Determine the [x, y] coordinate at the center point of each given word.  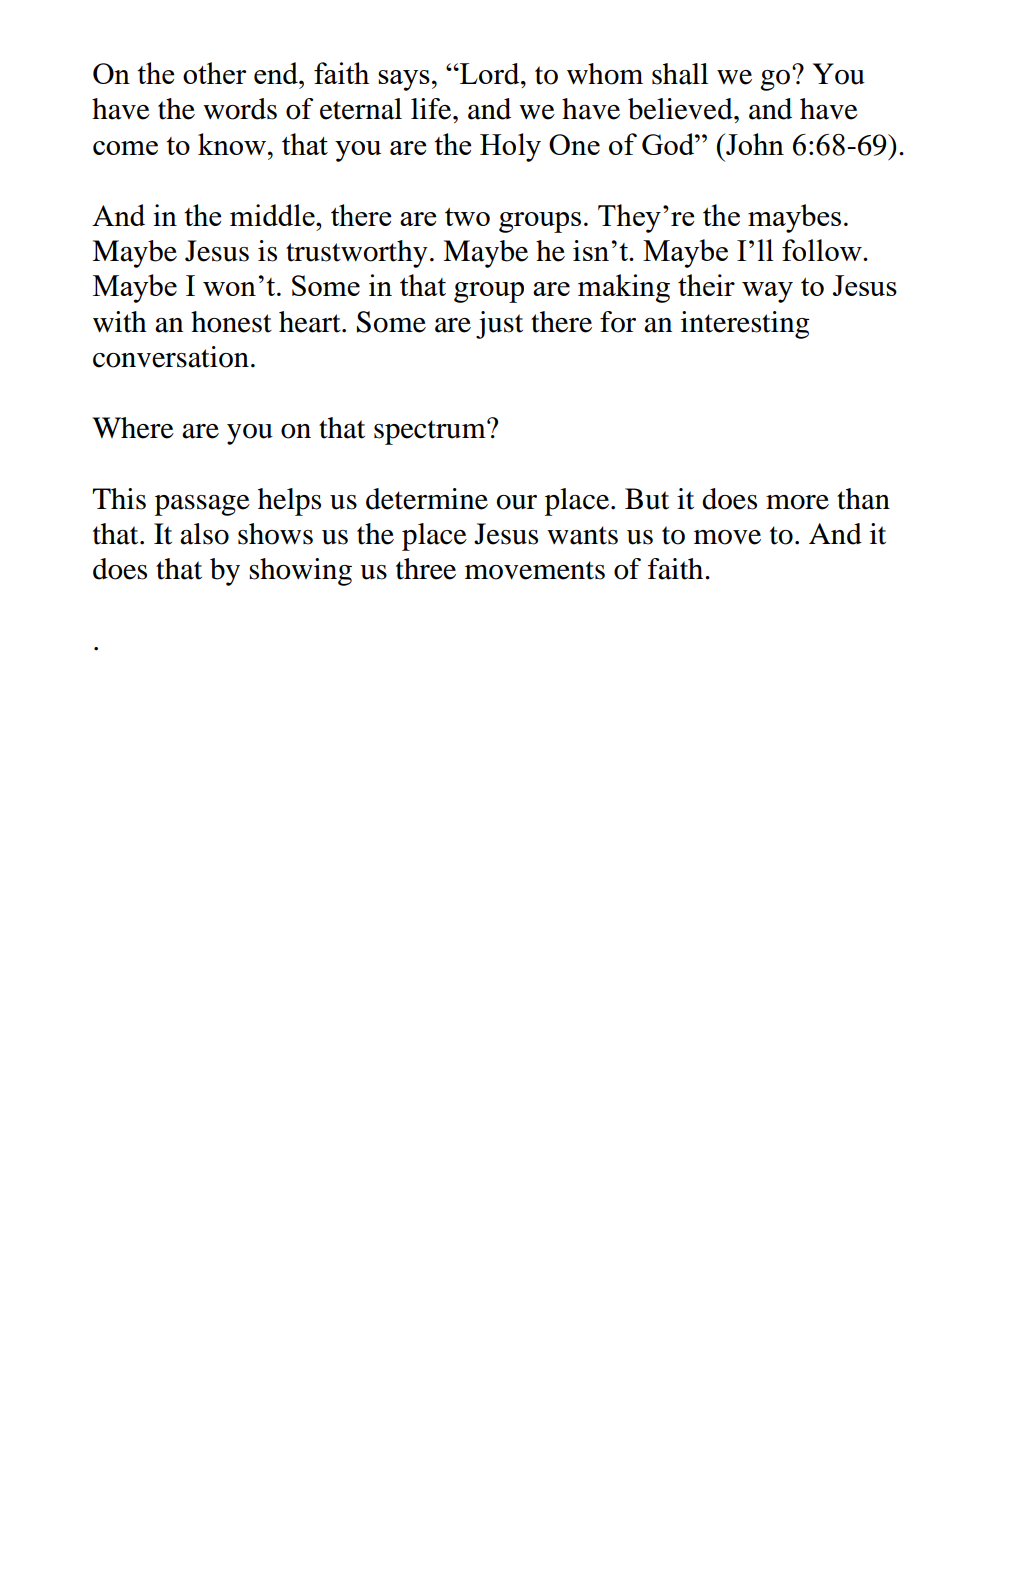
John [754, 144]
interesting [745, 325]
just [499, 325]
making [624, 288]
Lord [490, 74]
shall [680, 74]
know [233, 144]
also [204, 534]
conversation [171, 357]
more [797, 502]
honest [231, 322]
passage [202, 505]
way [767, 292]
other [214, 73]
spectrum [431, 432]
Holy [510, 147]
